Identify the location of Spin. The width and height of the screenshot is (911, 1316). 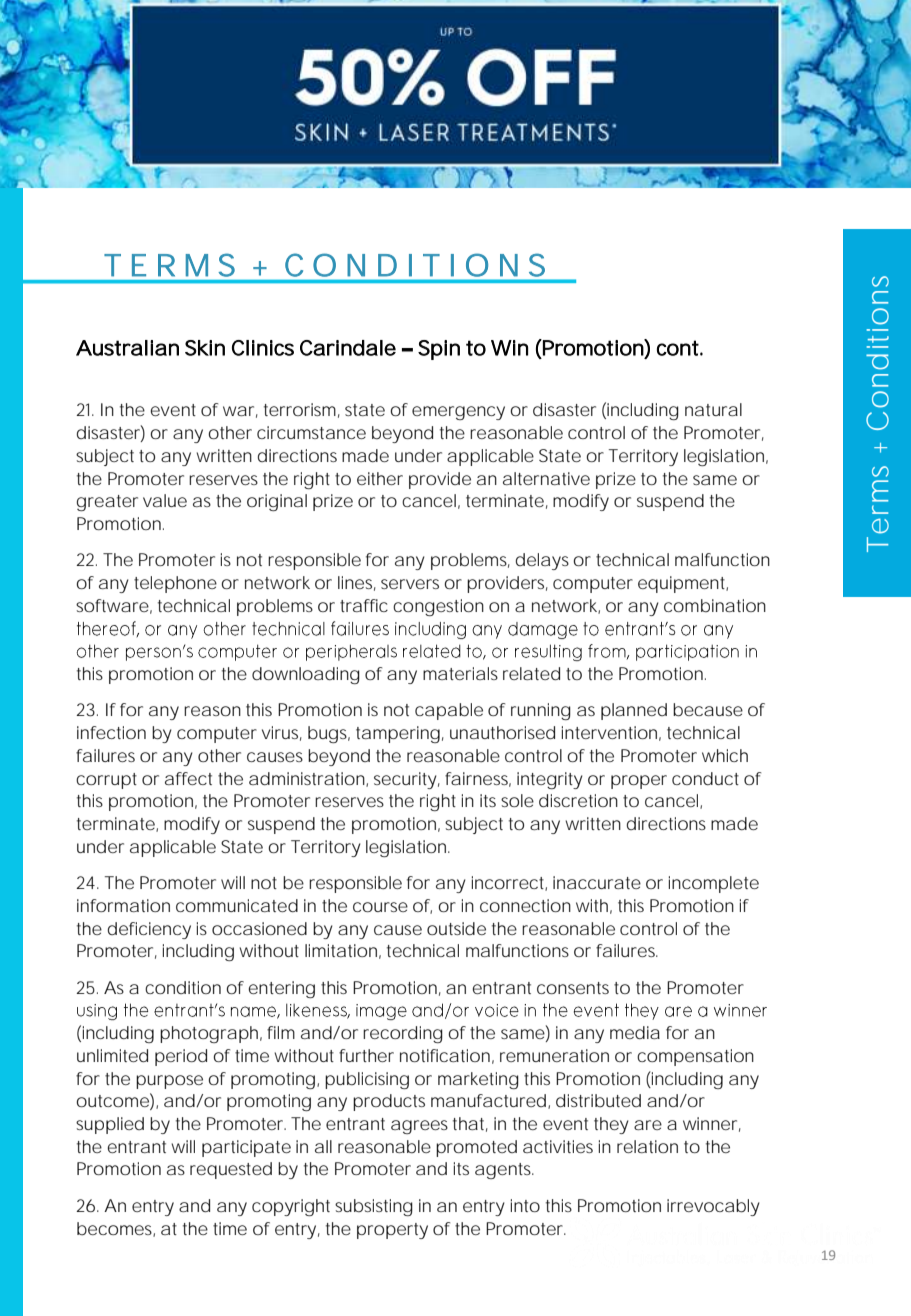
(439, 350).
